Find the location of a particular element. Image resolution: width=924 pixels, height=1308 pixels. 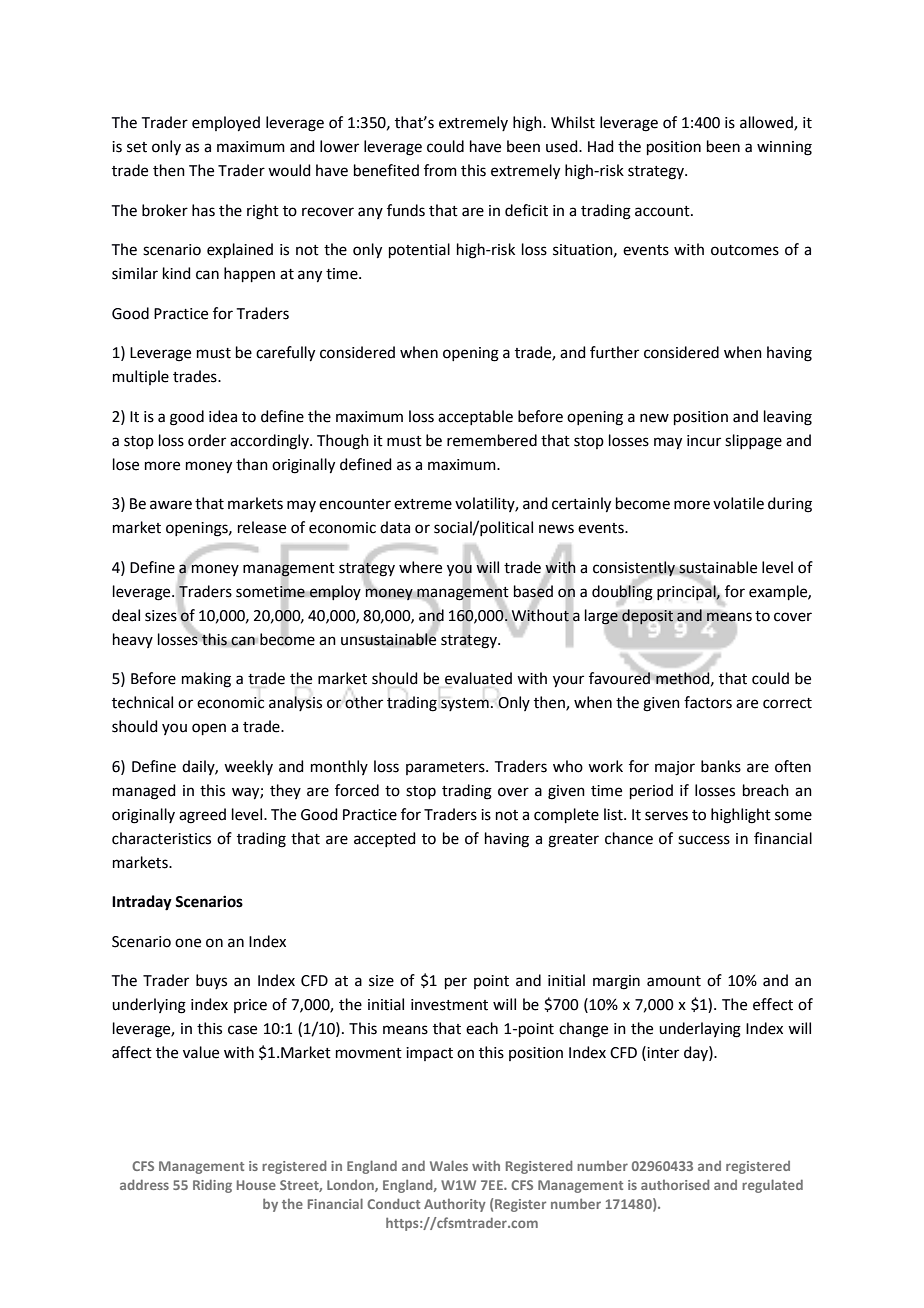

amount is located at coordinates (674, 981).
